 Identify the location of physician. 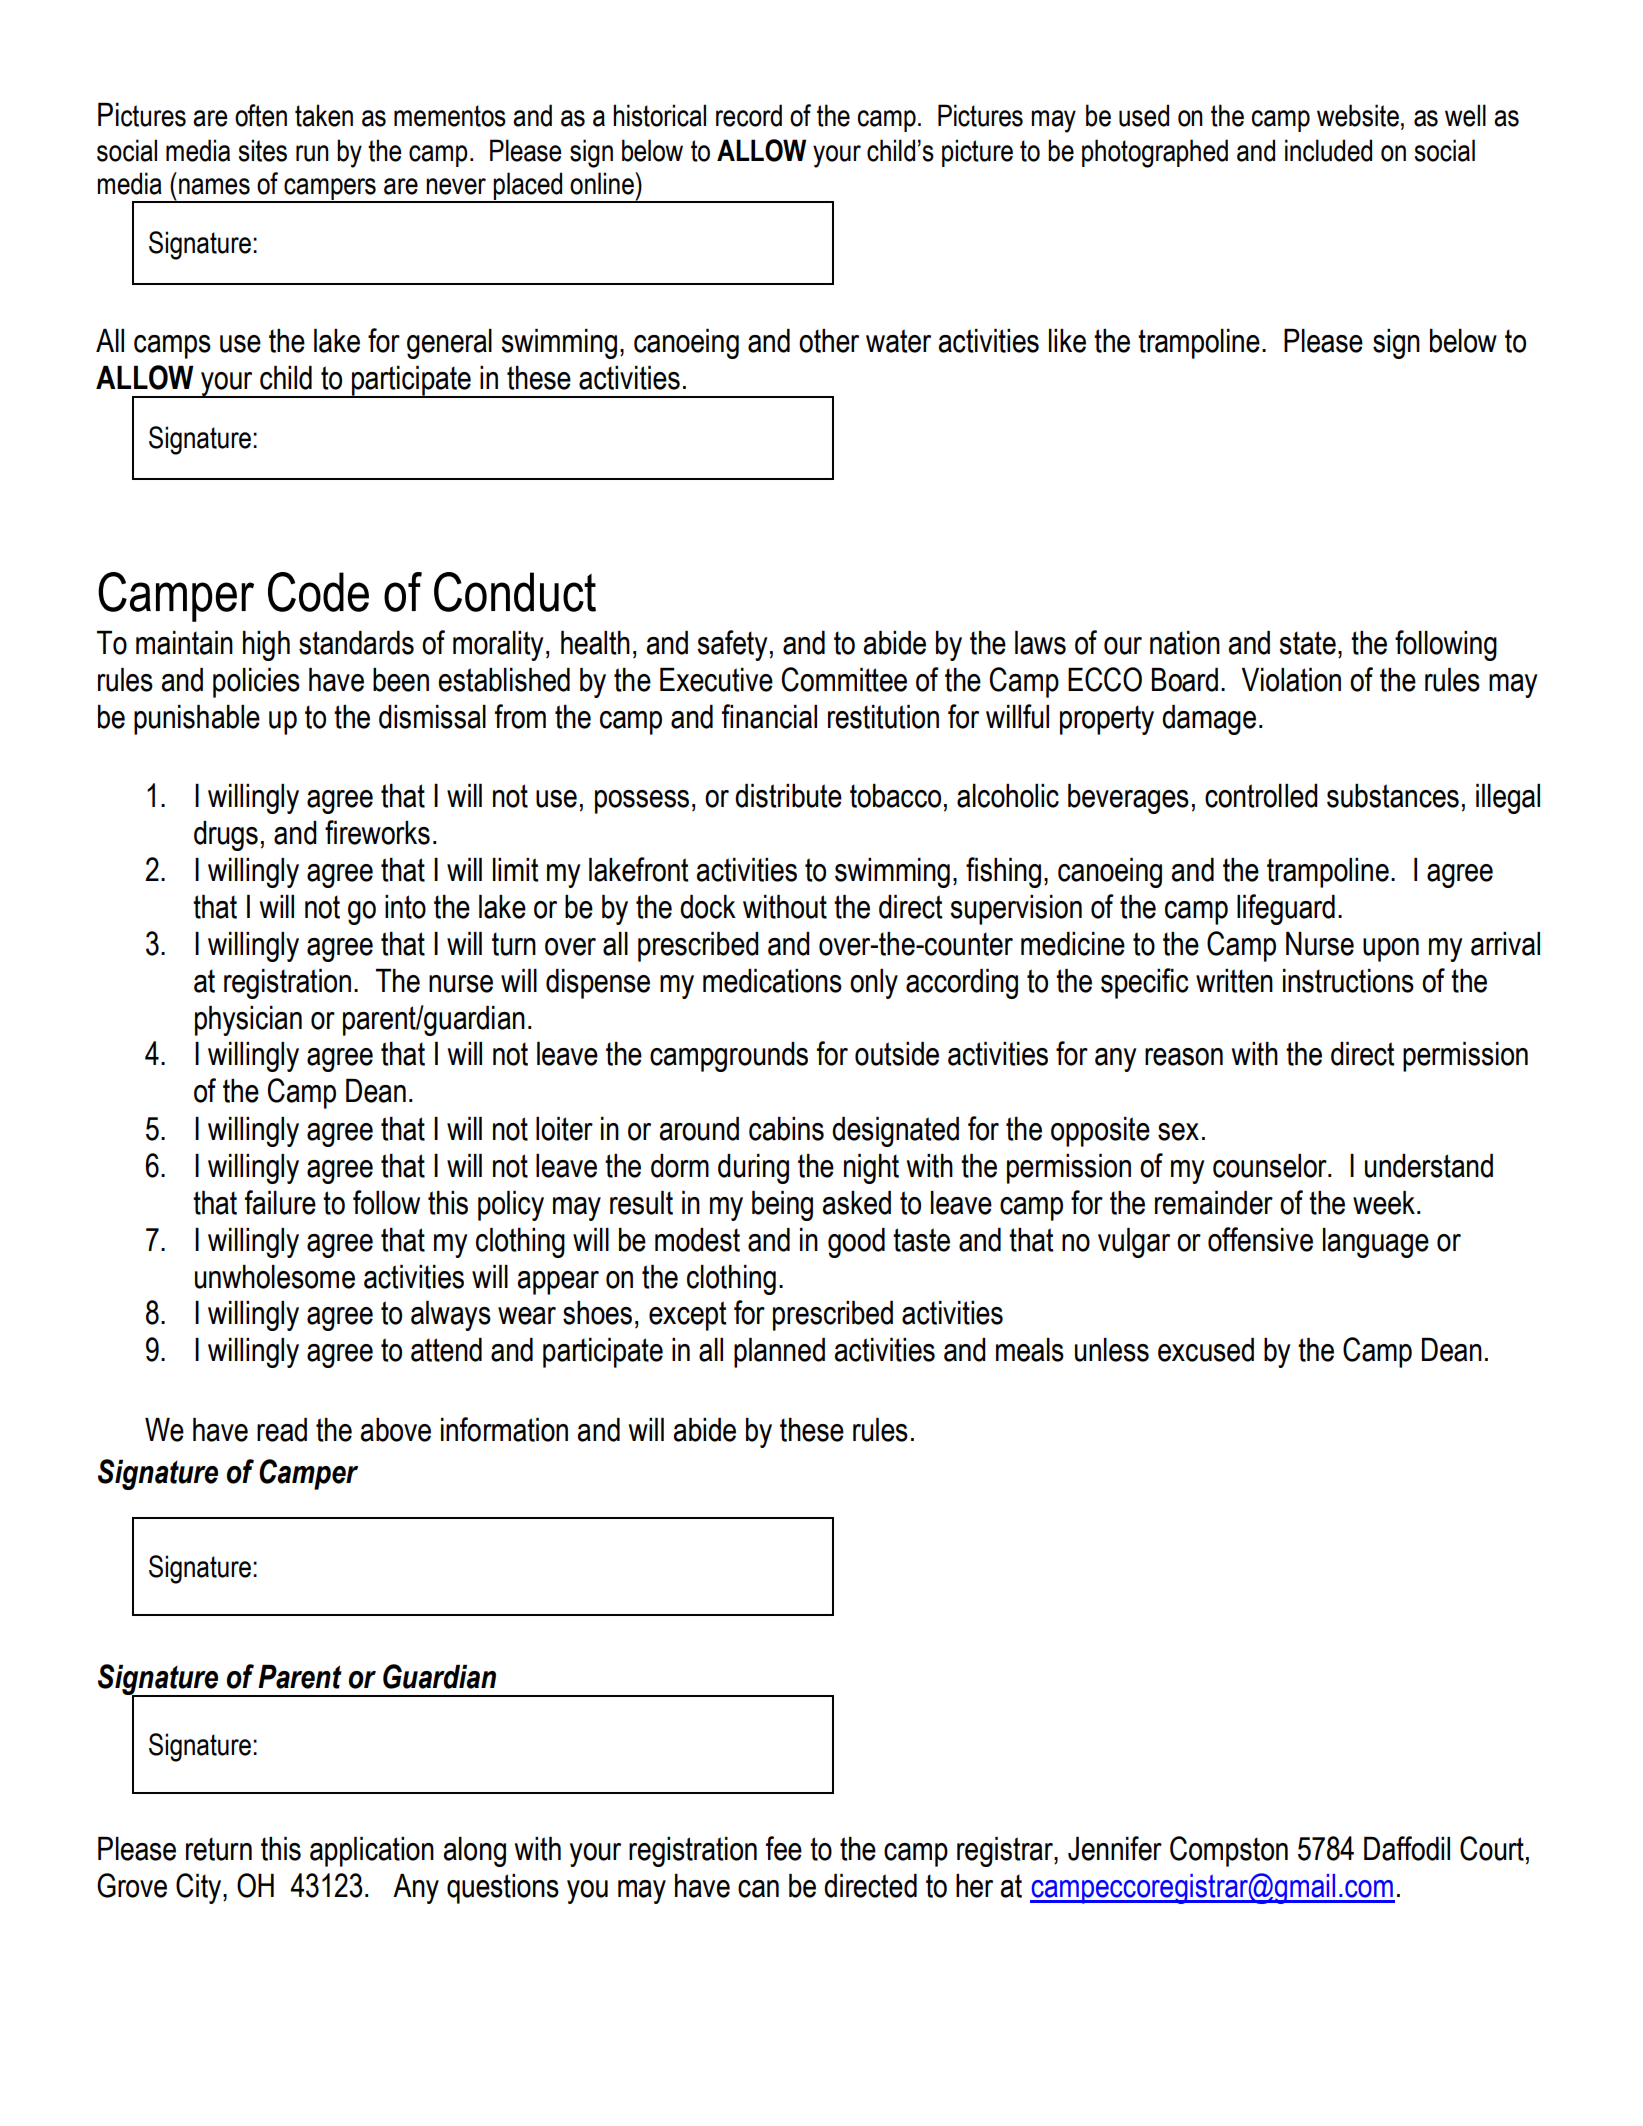
(248, 1021).
